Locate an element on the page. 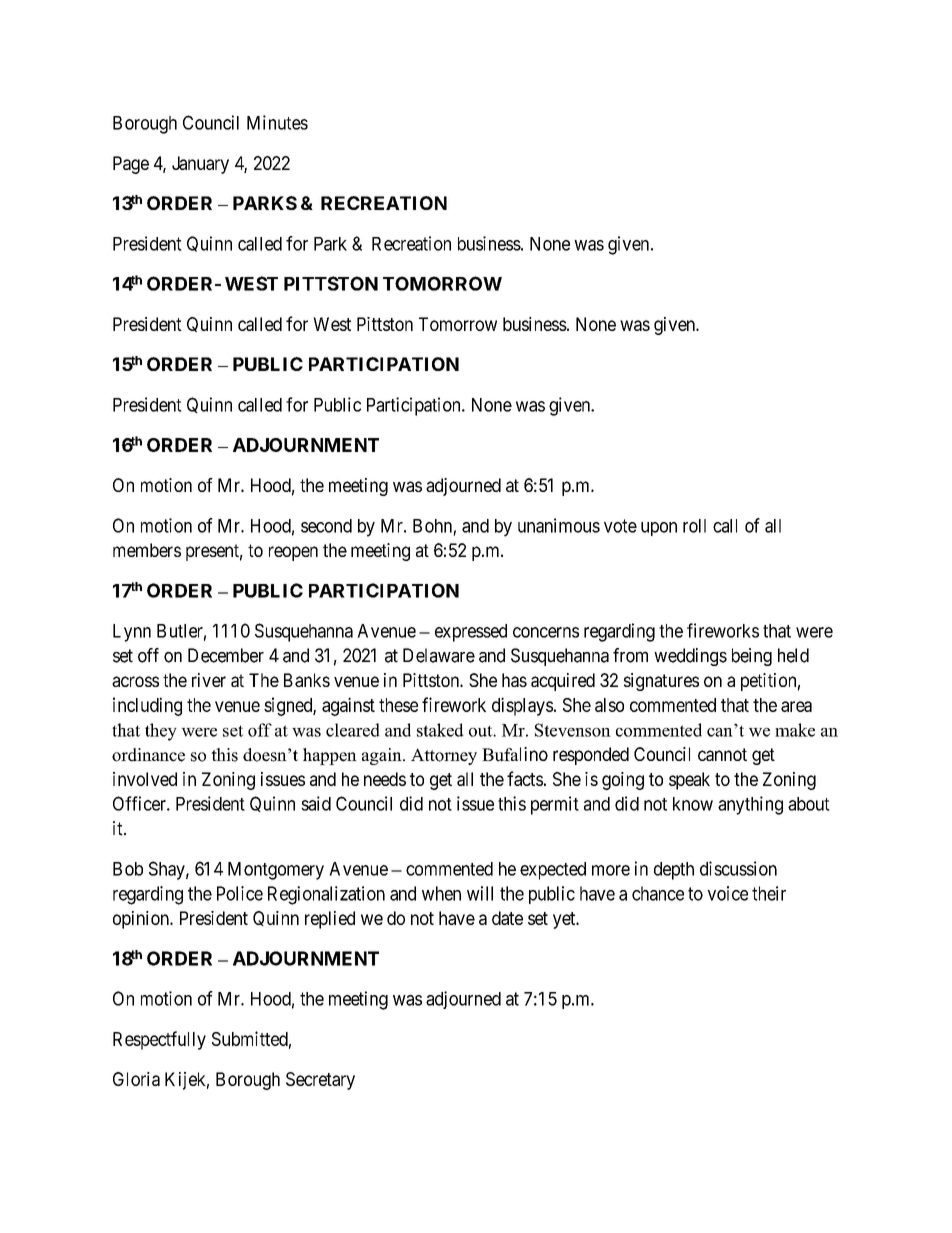 This document has width=952, height=1233. Minutes is located at coordinates (277, 122).
